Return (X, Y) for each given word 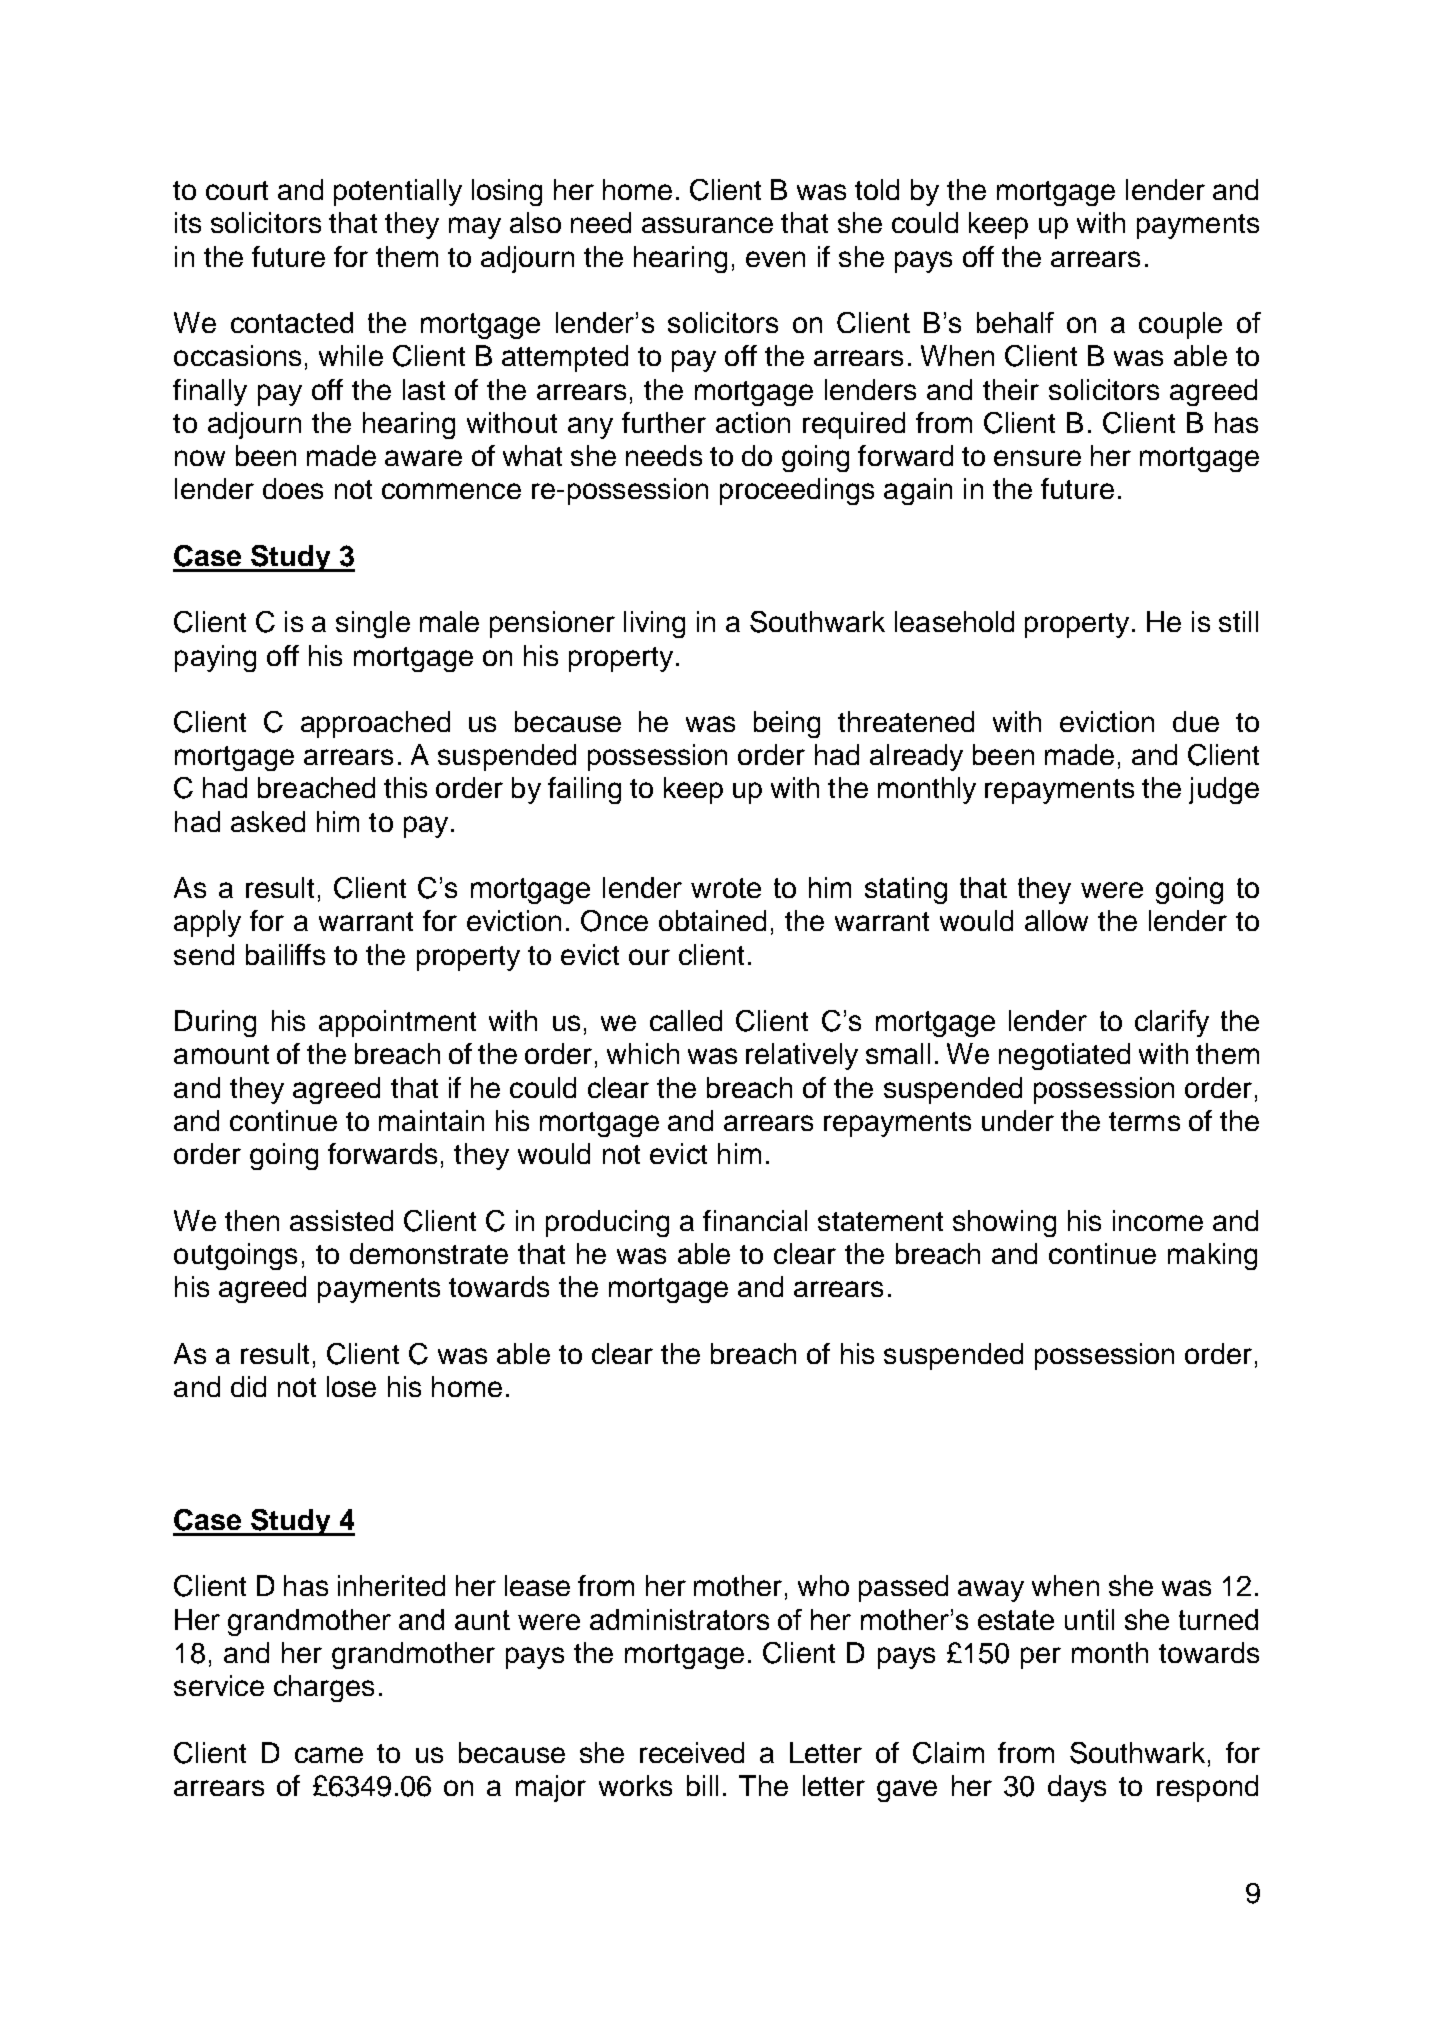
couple (1180, 325)
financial (755, 1220)
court (237, 190)
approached (375, 724)
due (1196, 721)
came (329, 1755)
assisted (341, 1220)
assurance (707, 225)
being (787, 724)
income (1158, 1220)
